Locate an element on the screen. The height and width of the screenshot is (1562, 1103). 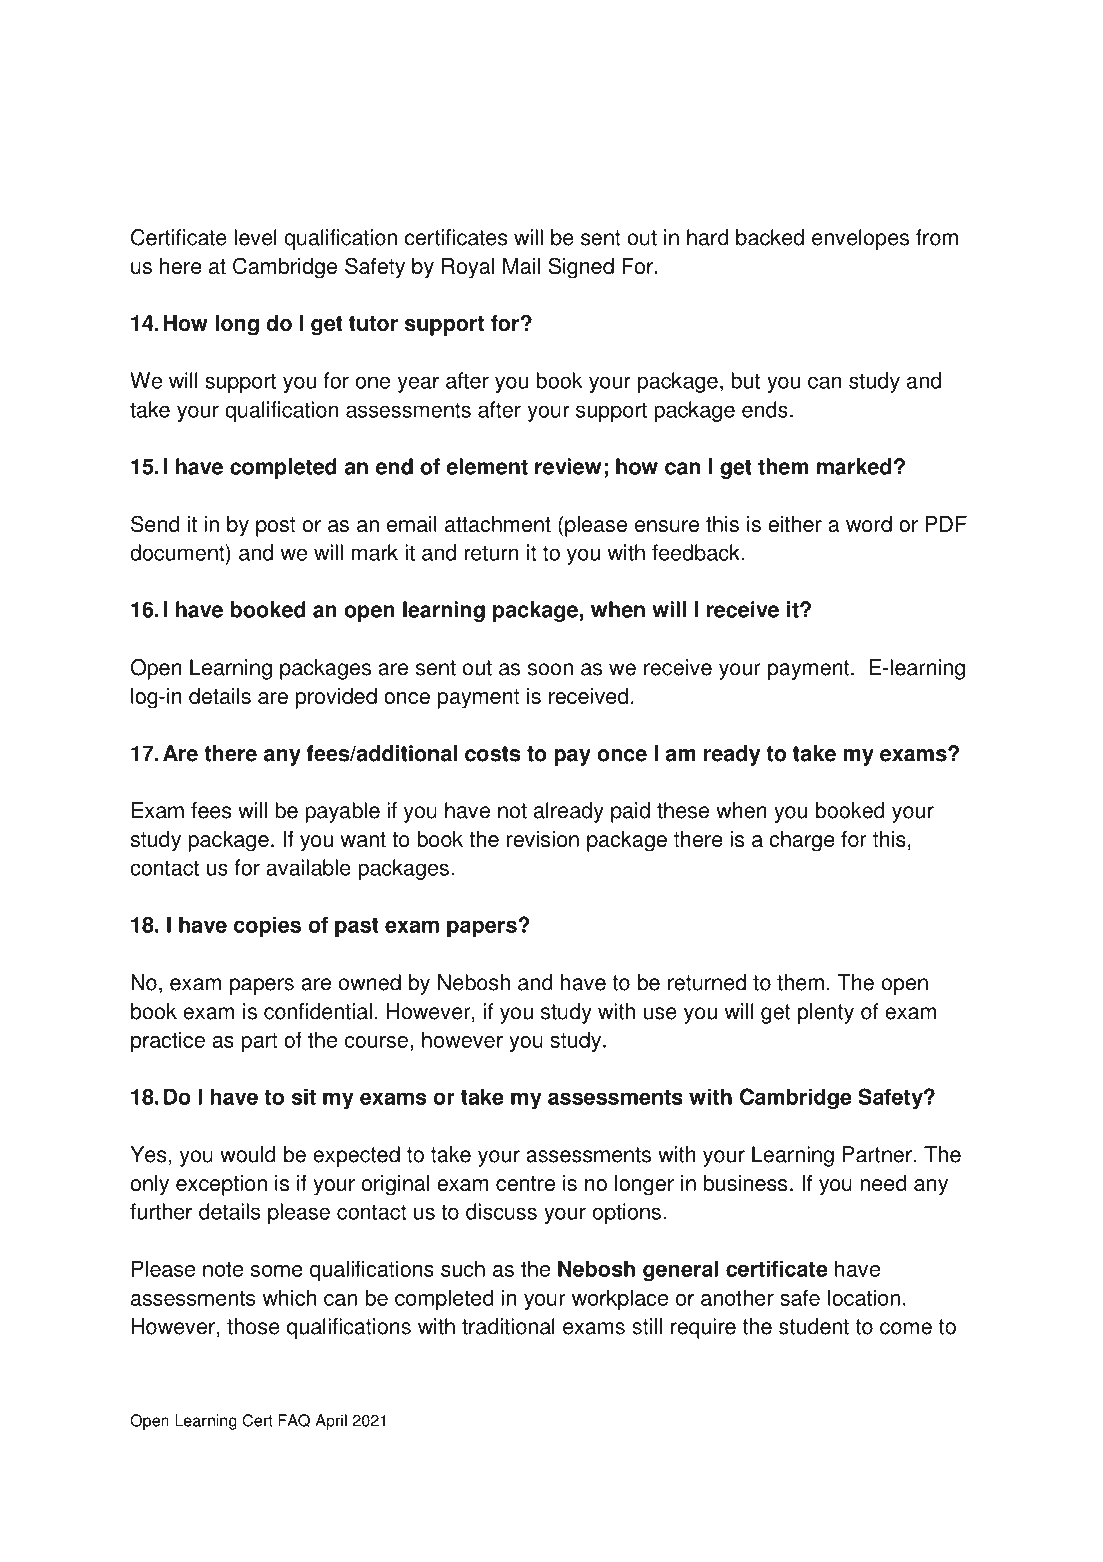
Signed is located at coordinates (581, 268).
